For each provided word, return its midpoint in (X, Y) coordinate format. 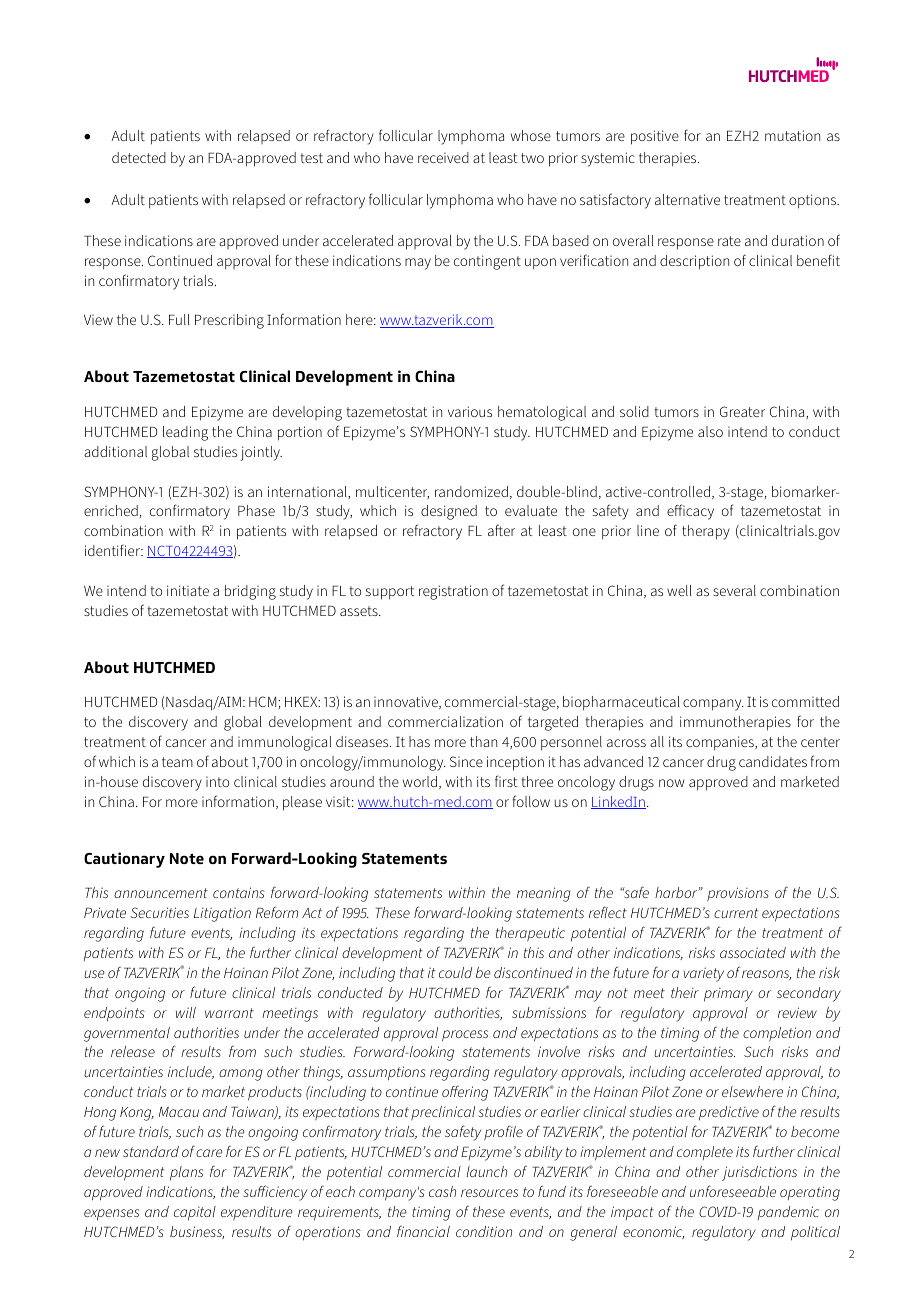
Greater (742, 411)
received (443, 157)
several (734, 590)
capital (195, 1213)
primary (728, 995)
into (217, 782)
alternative (687, 199)
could (455, 972)
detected (139, 157)
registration (453, 592)
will (186, 1012)
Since (466, 761)
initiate (188, 590)
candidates (773, 761)
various (470, 411)
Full (179, 319)
